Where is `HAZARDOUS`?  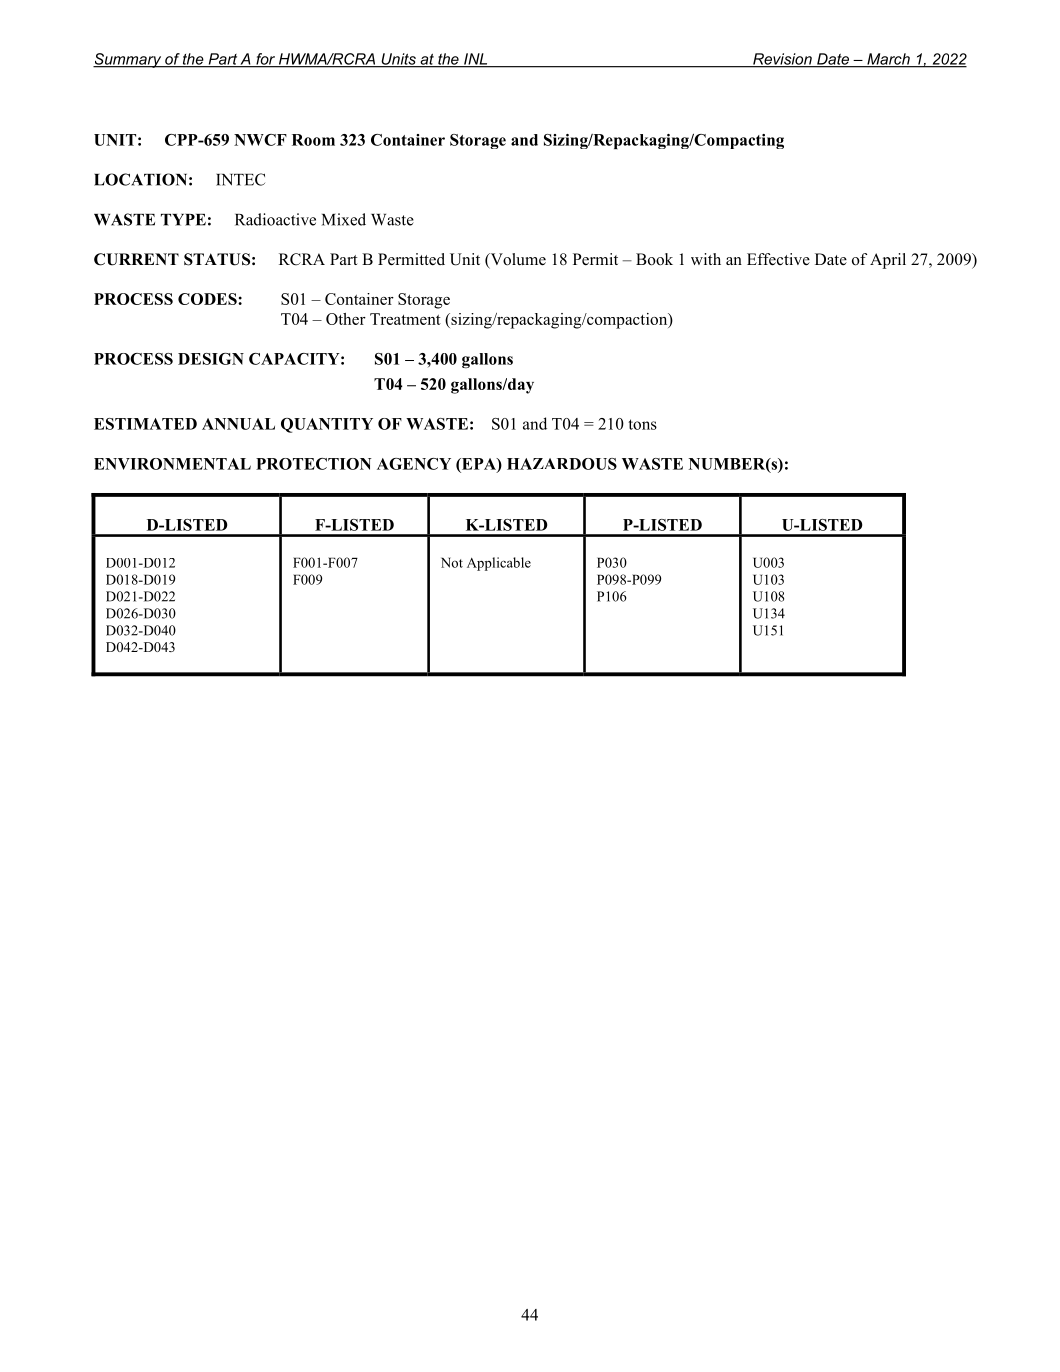 HAZARDOUS is located at coordinates (562, 464).
